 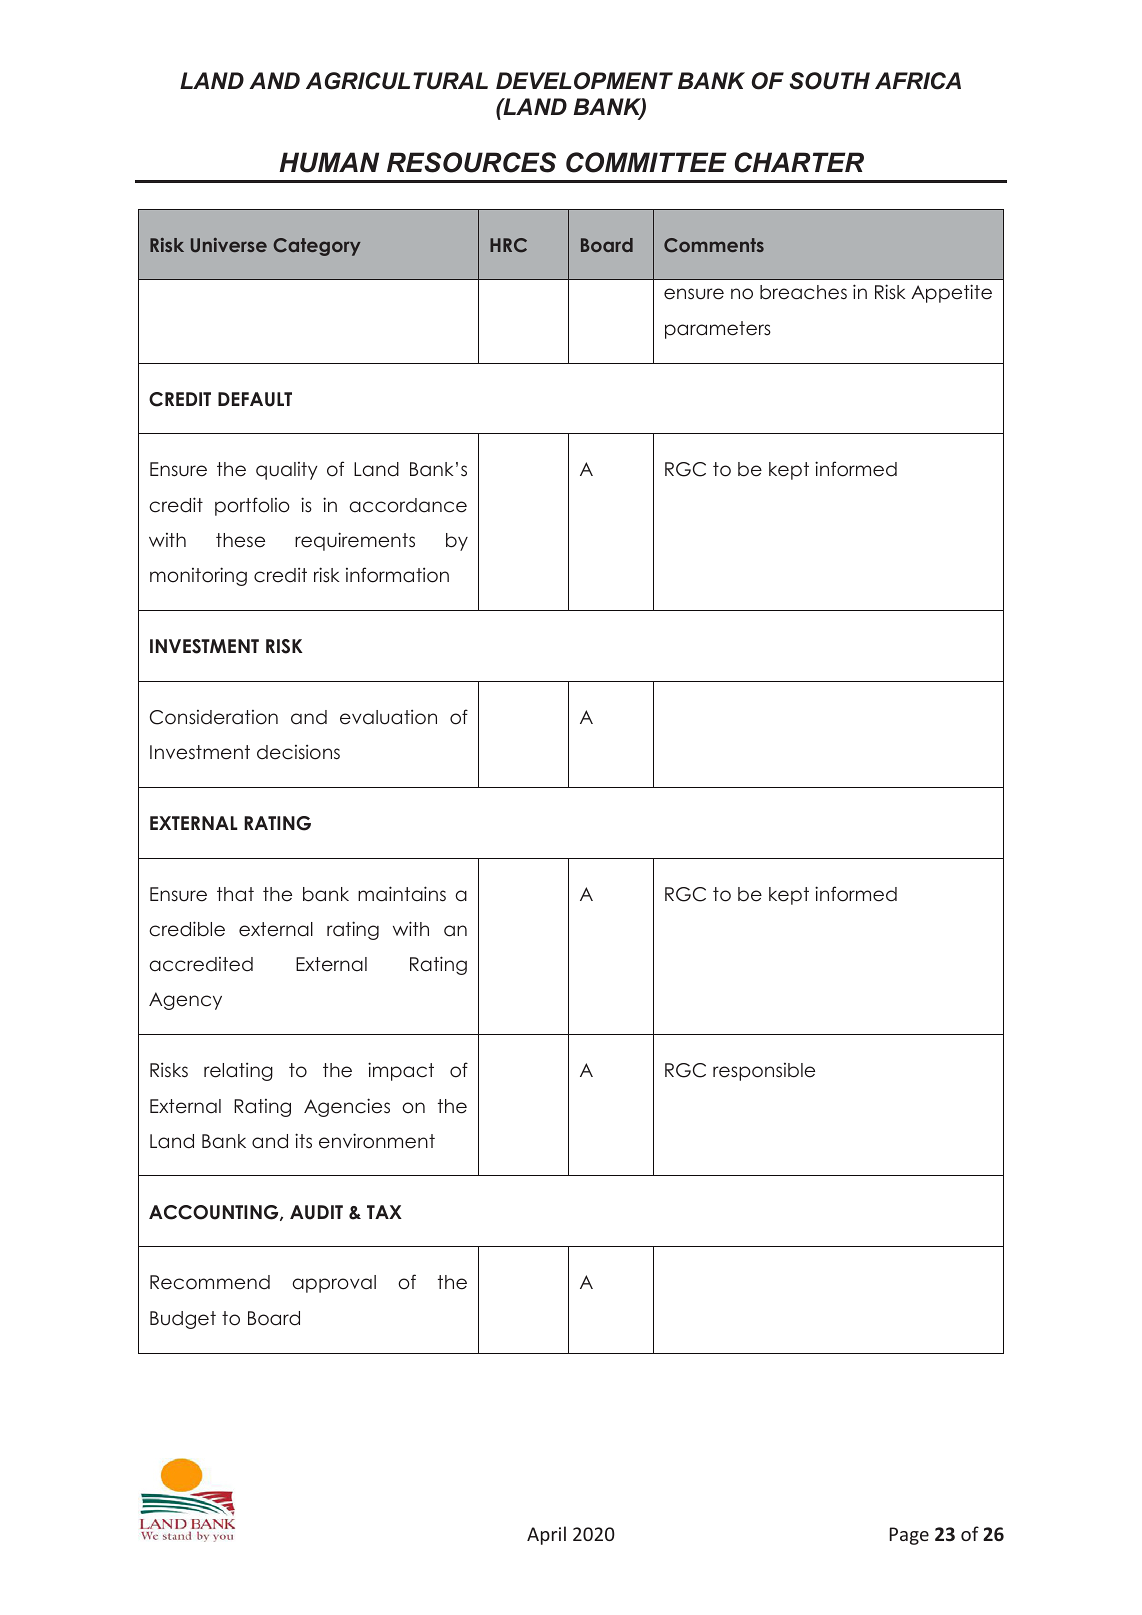 I want to click on HUMAN, so click(x=329, y=162).
